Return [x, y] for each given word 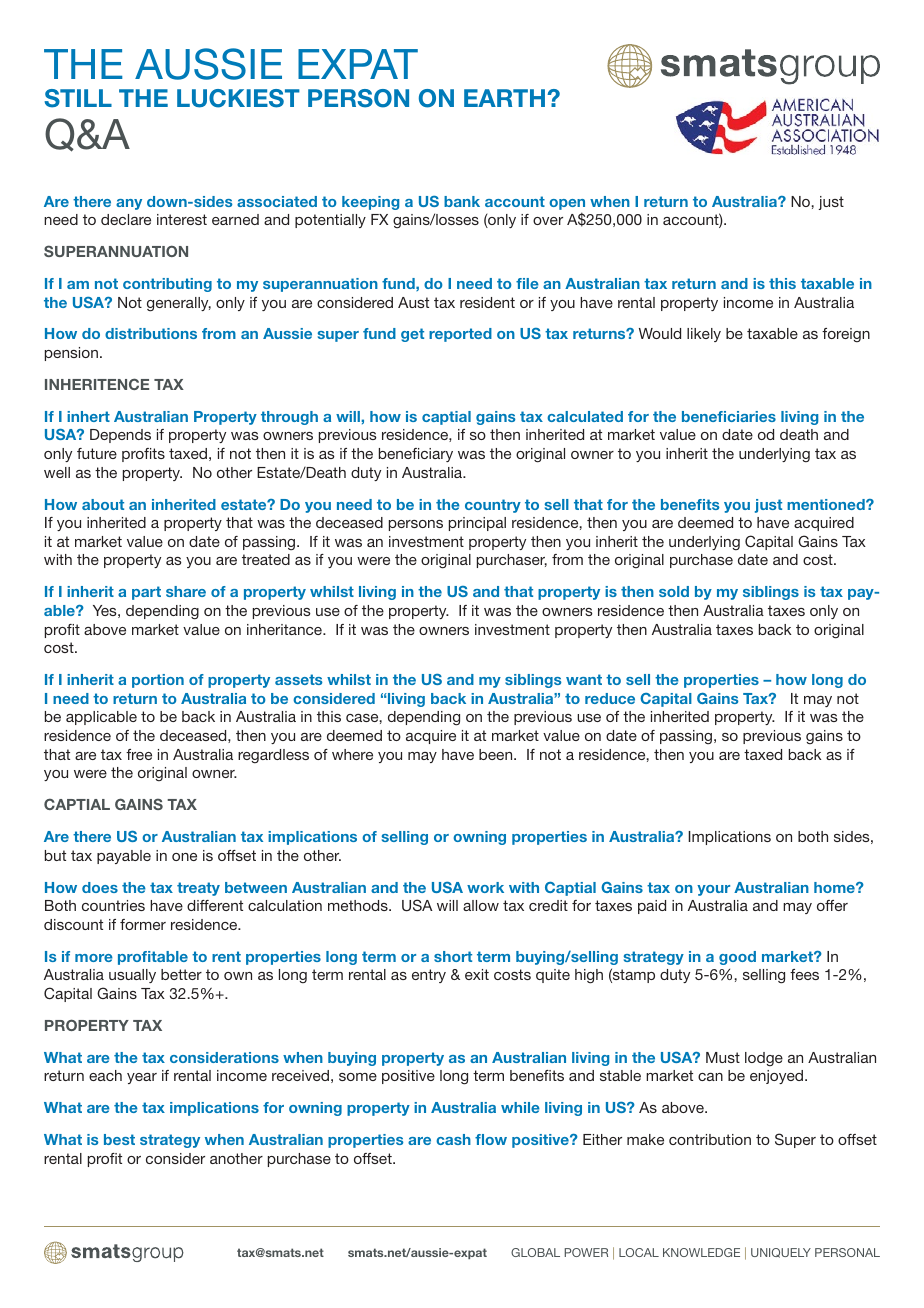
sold [674, 591]
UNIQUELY [781, 1253]
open [567, 204]
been [497, 754]
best [119, 1139]
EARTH [506, 98]
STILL [78, 98]
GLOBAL [535, 1252]
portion [158, 681]
